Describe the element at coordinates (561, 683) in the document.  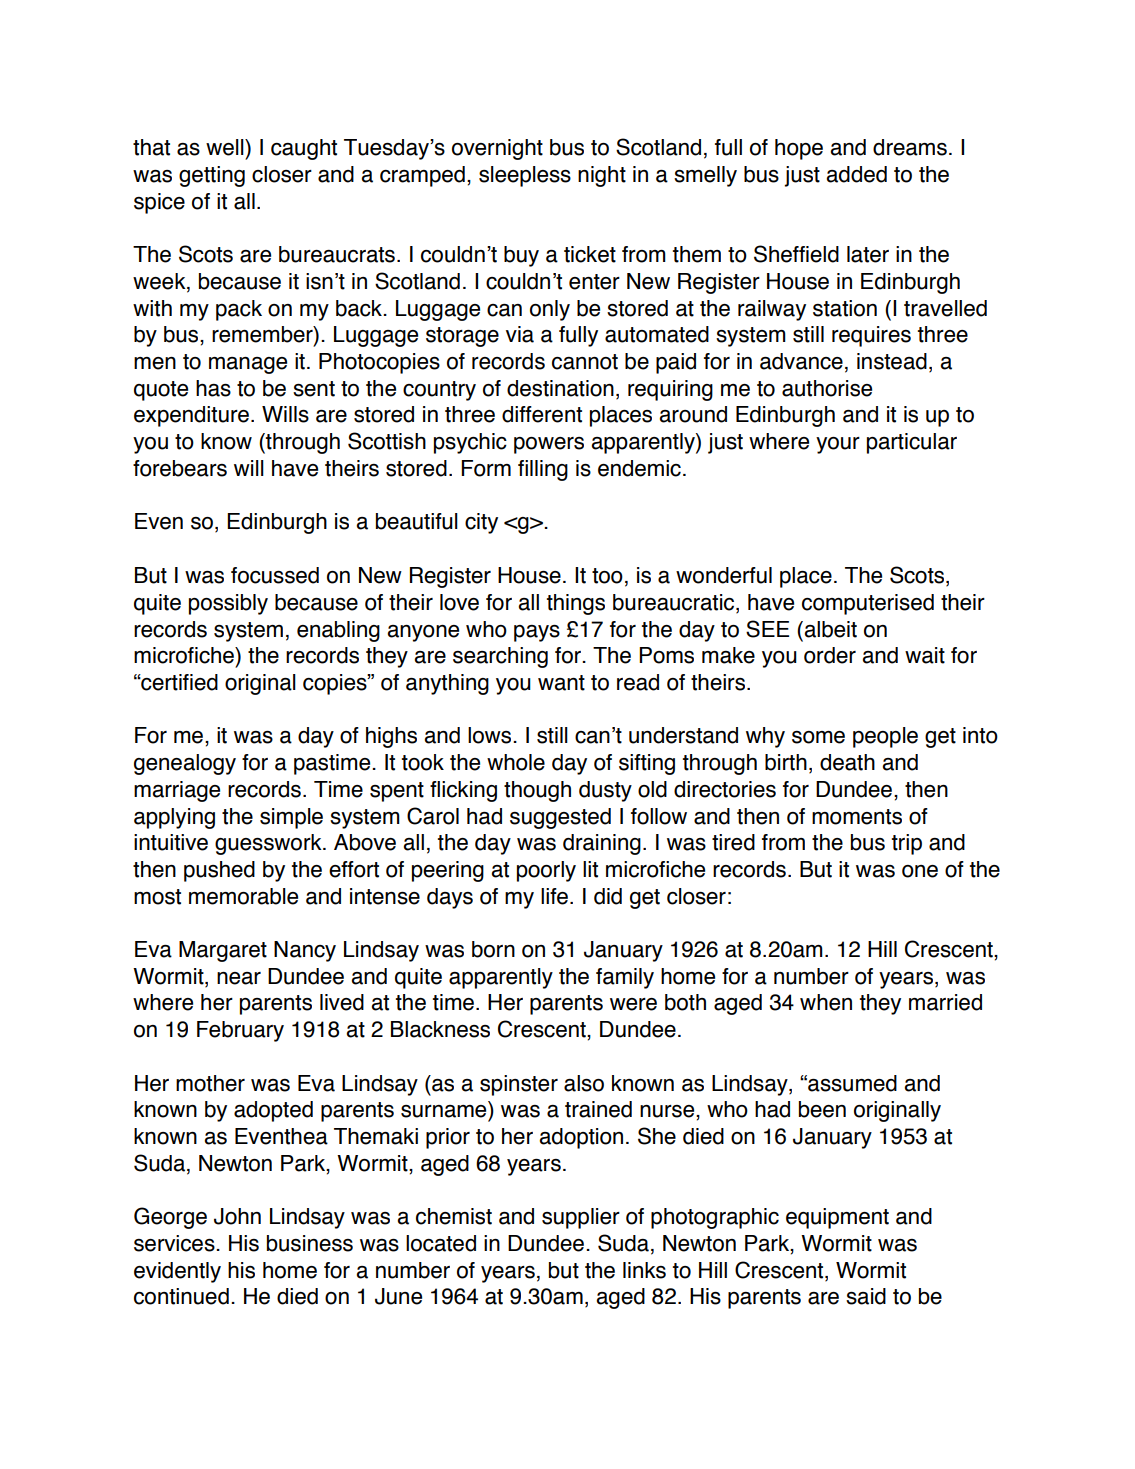
I see `want` at that location.
